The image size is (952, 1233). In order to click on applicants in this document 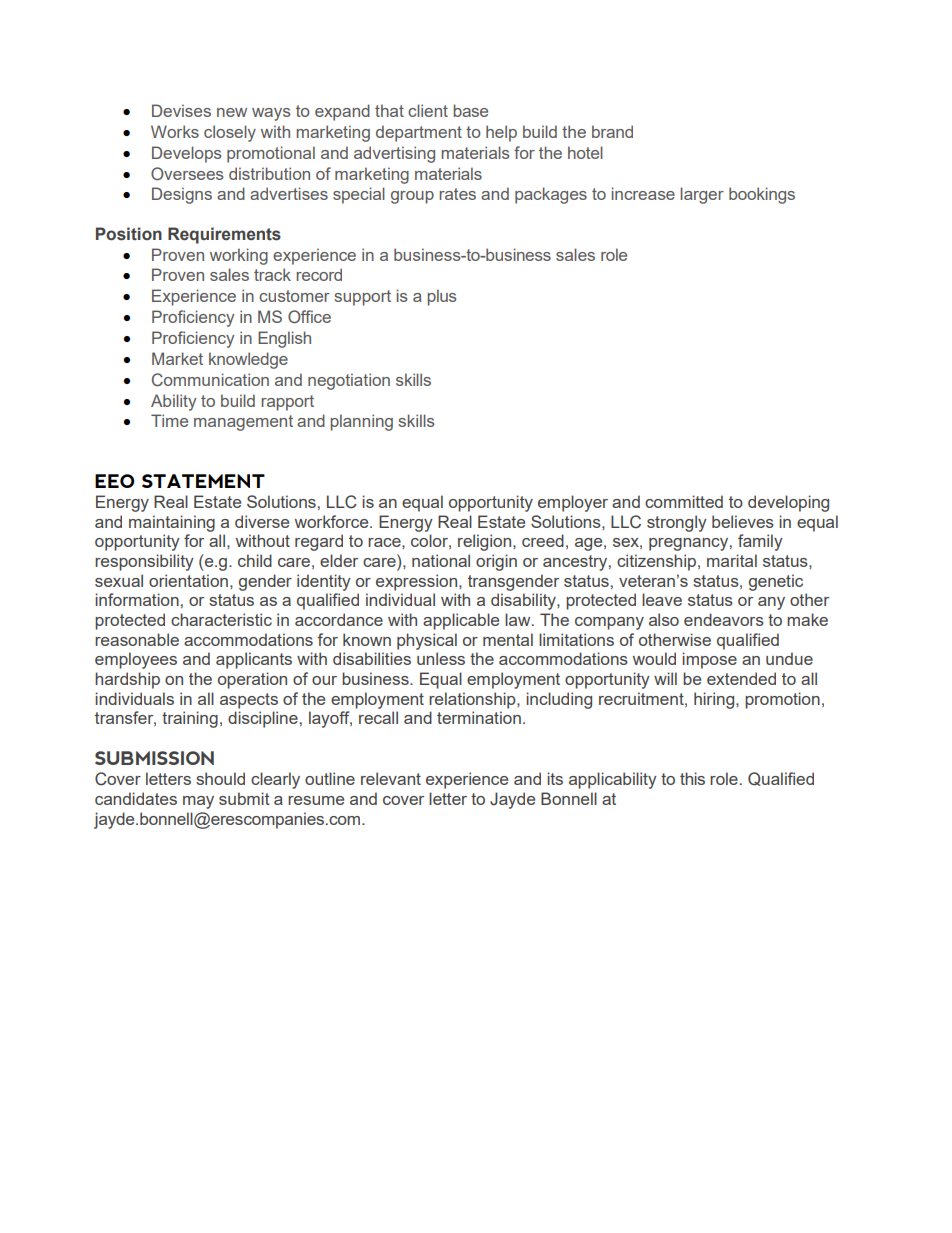, I will do `click(254, 660)`.
